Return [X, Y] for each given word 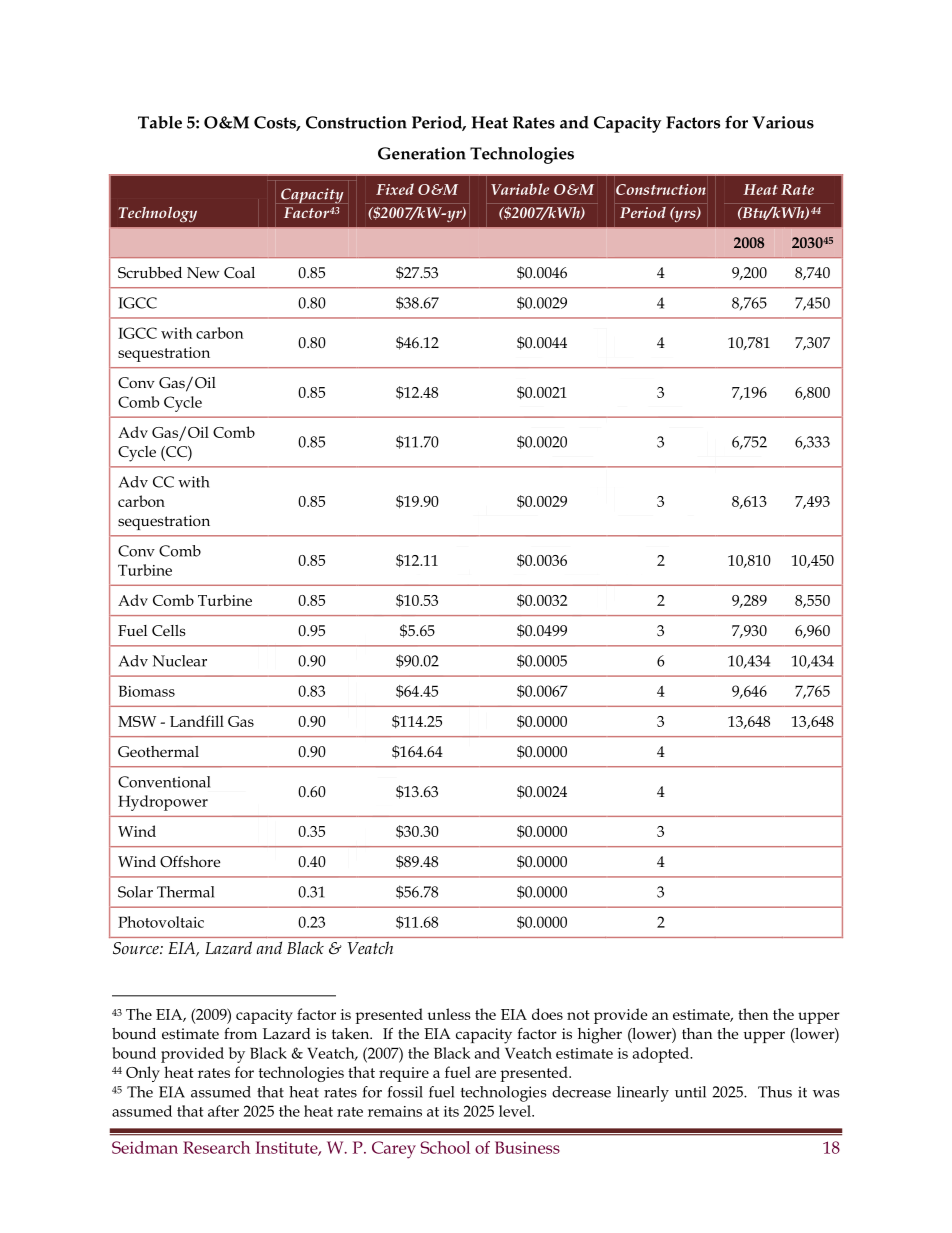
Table [160, 122]
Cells [169, 630]
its [451, 1111]
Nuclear [180, 661]
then [753, 1014]
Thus [775, 1092]
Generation [422, 153]
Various [783, 122]
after [223, 1111]
